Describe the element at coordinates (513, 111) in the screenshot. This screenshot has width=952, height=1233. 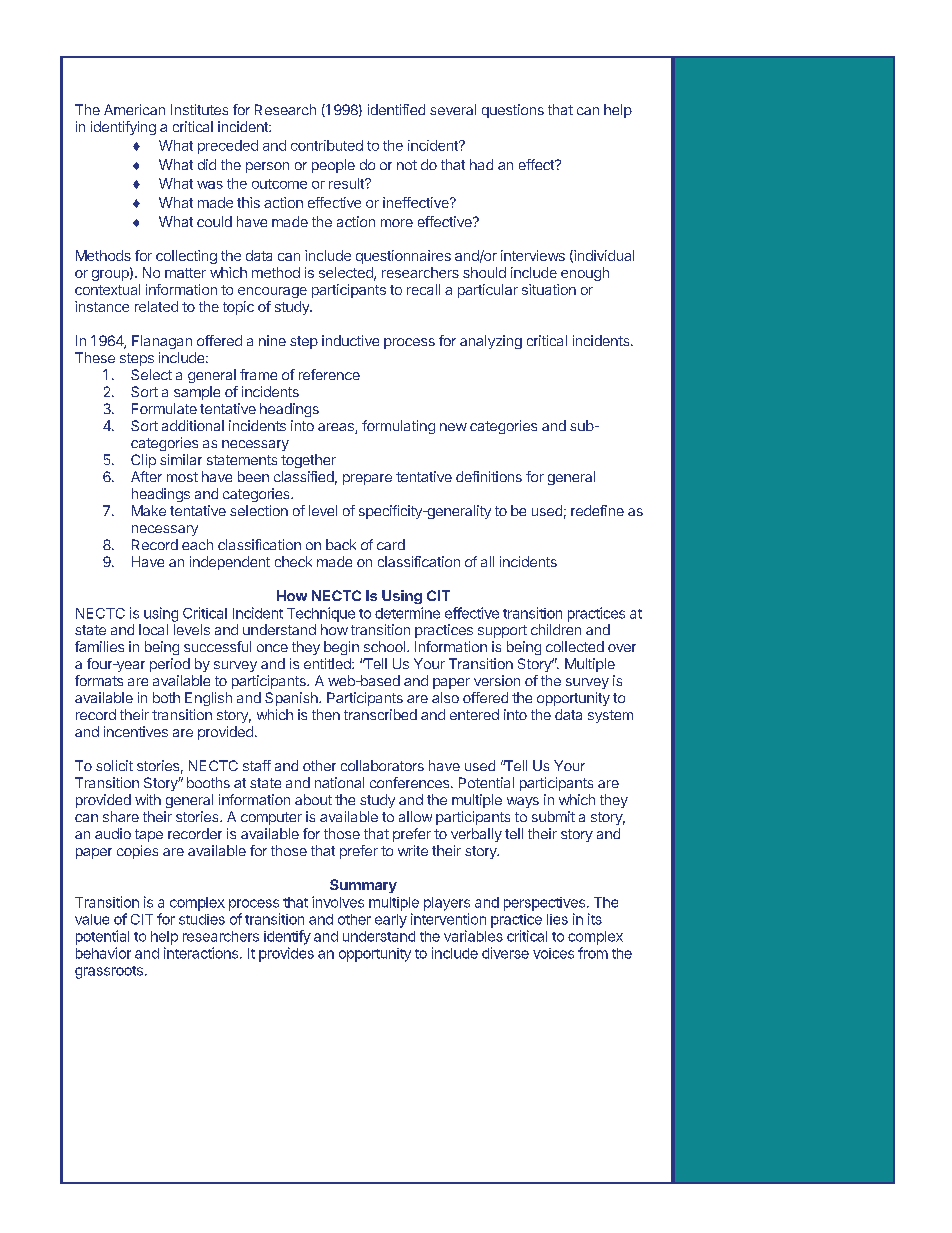
I see `questions` at that location.
